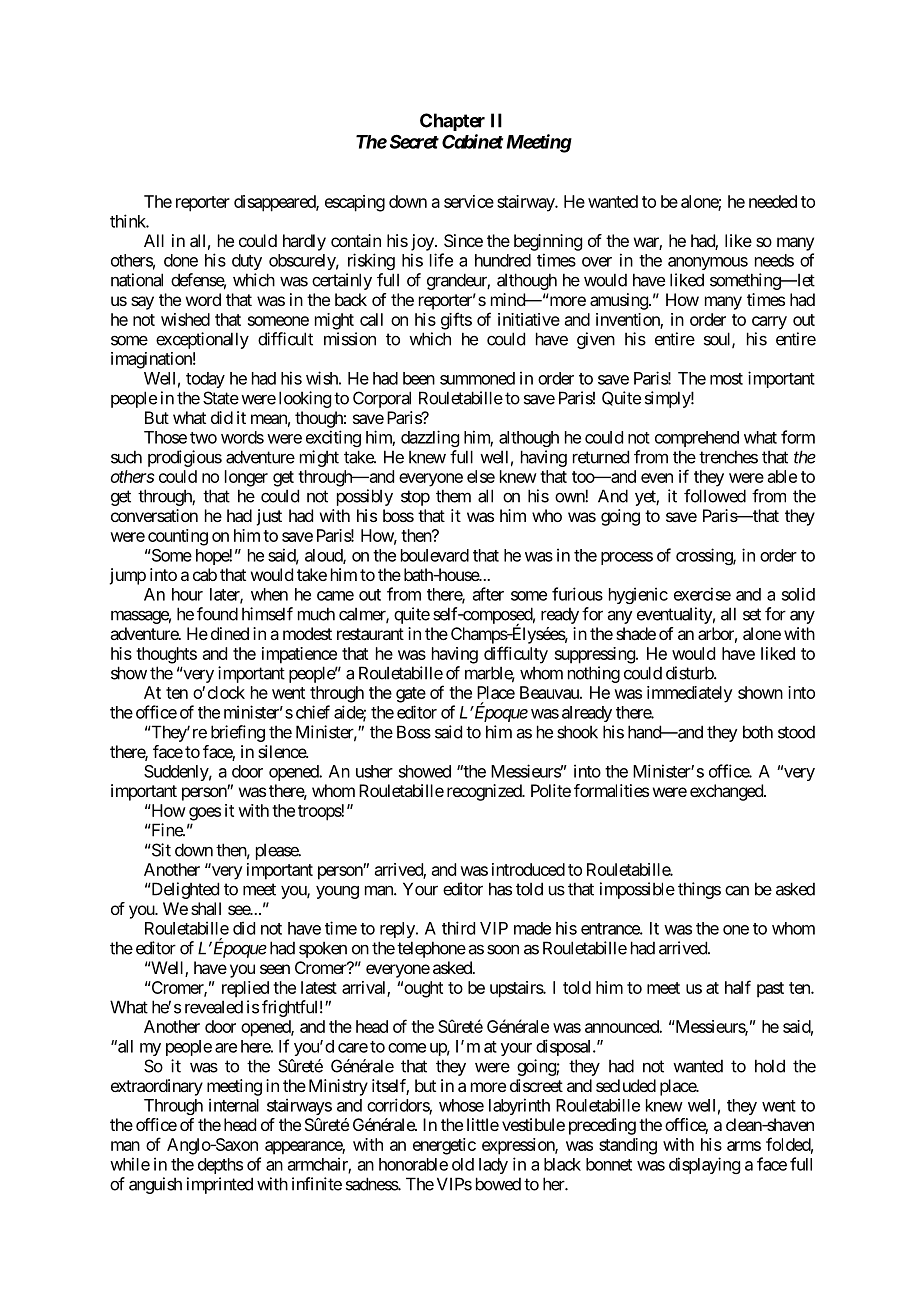  I want to click on third, so click(458, 928).
